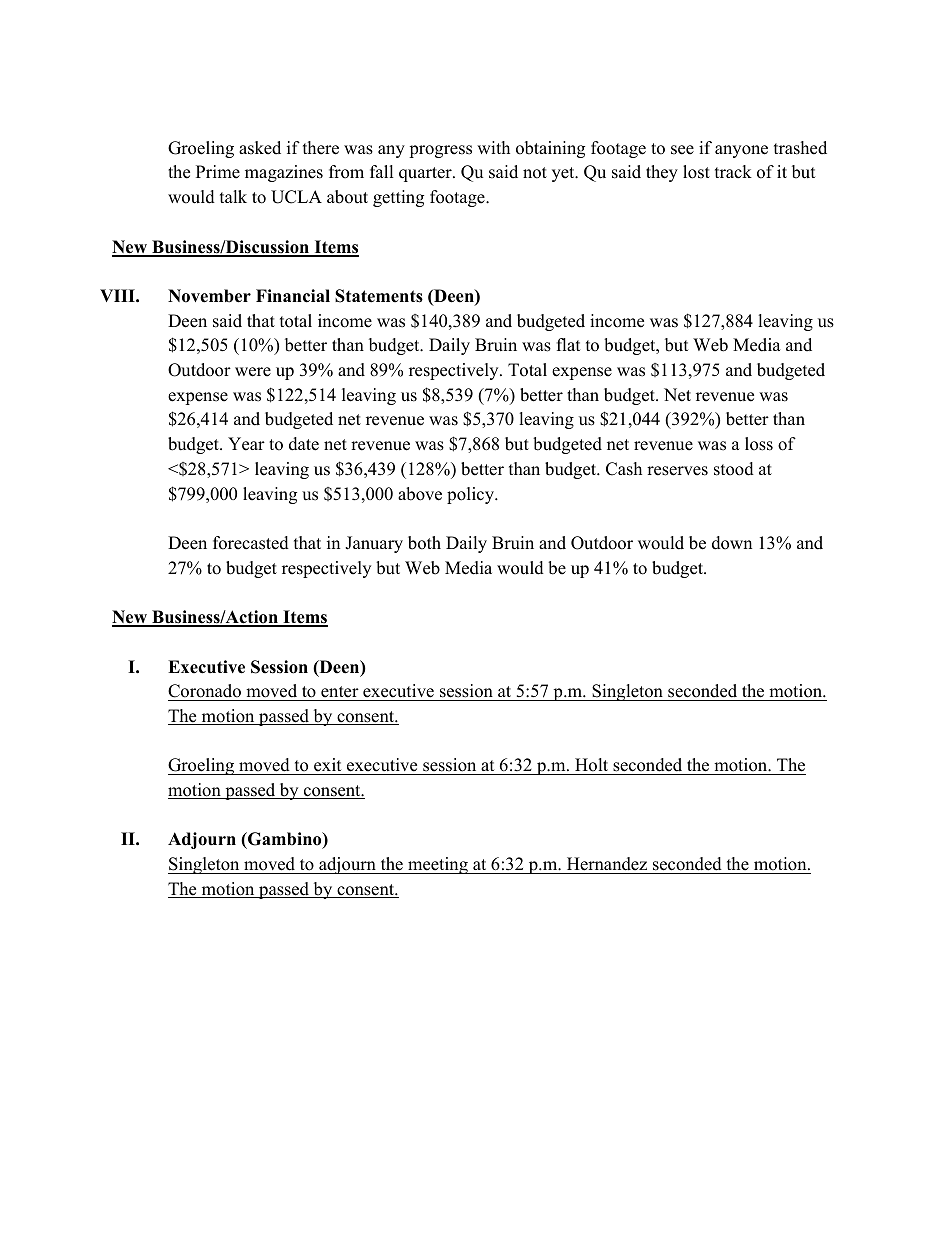 This screenshot has width=952, height=1233. What do you see at coordinates (251, 543) in the screenshot?
I see `forecasted` at bounding box center [251, 543].
